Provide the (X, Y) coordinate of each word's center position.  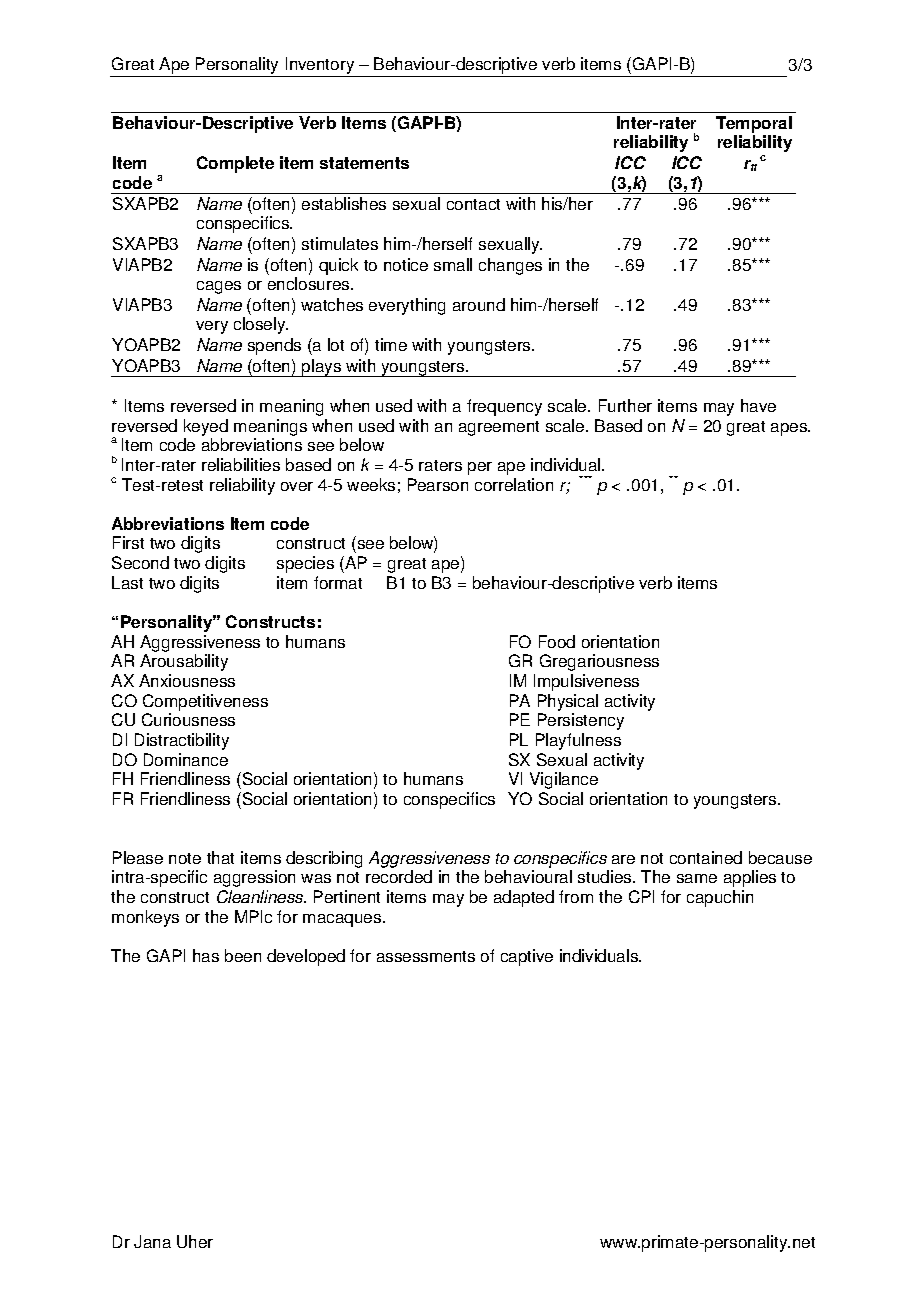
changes (510, 266)
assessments (426, 956)
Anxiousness (187, 680)
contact (473, 204)
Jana (152, 1241)
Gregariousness (599, 662)
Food (557, 641)
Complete (235, 164)
